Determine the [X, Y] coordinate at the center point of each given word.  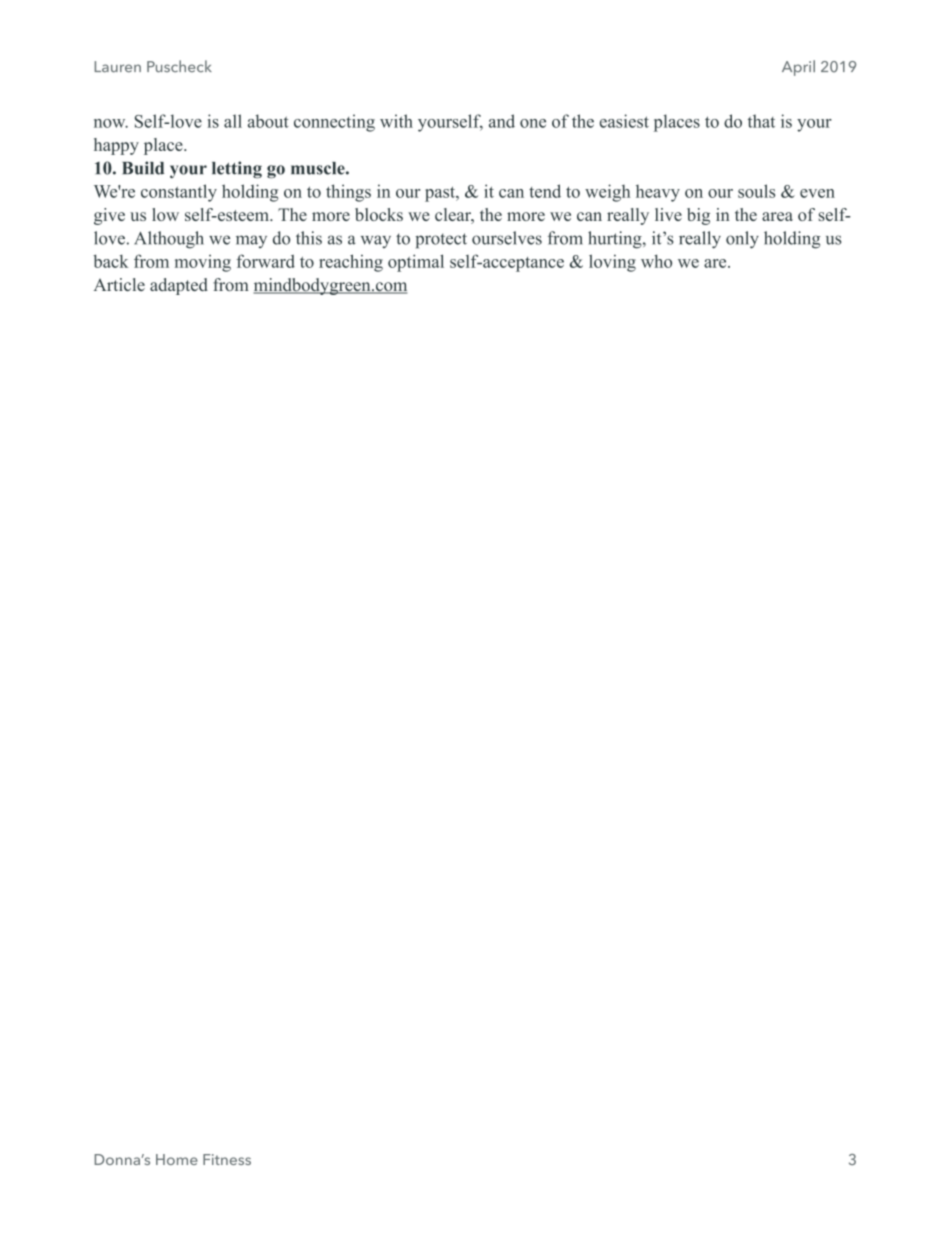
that [761, 121]
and [502, 121]
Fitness [227, 1159]
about [268, 121]
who [656, 261]
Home [177, 1159]
